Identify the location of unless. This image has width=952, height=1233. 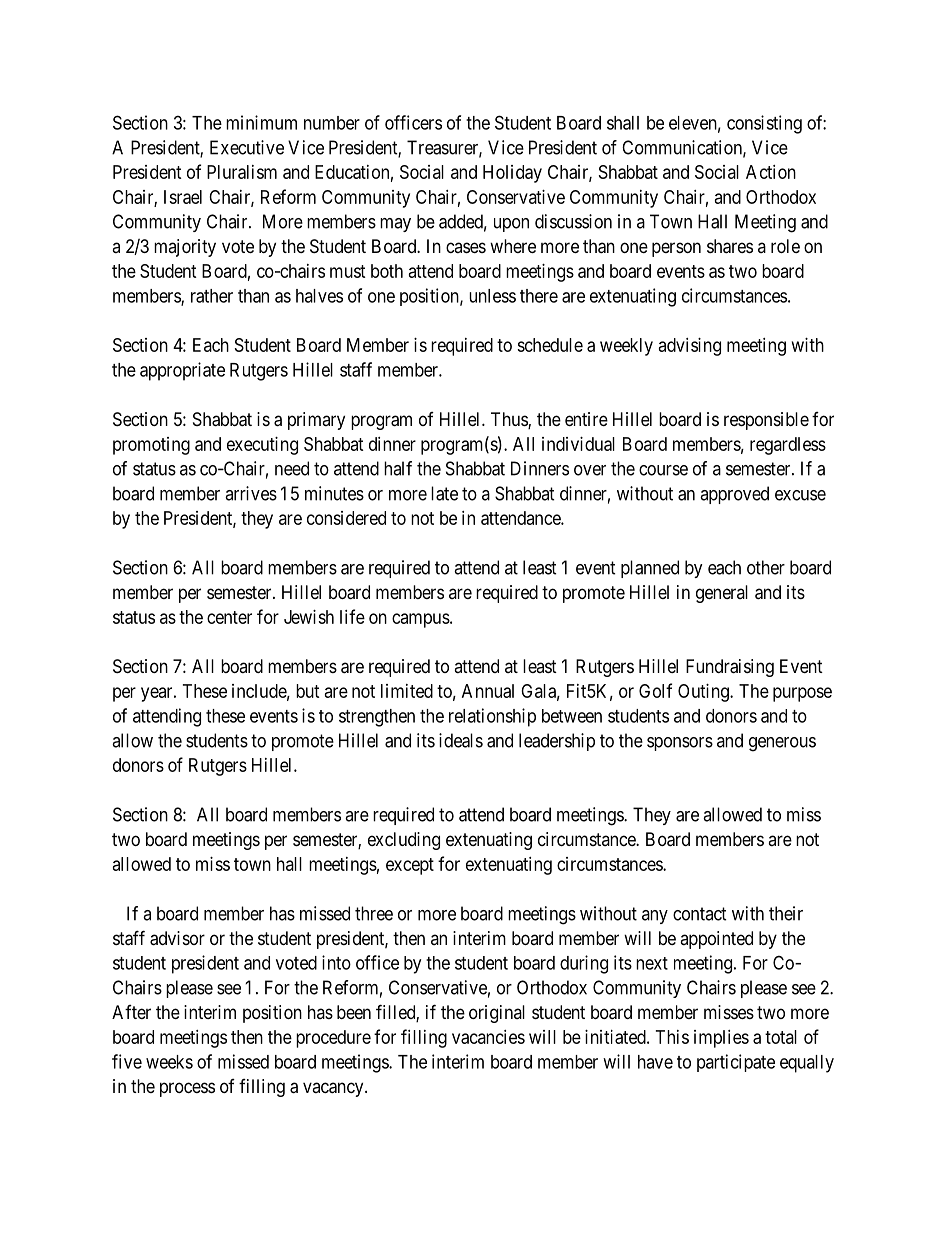
(492, 296).
